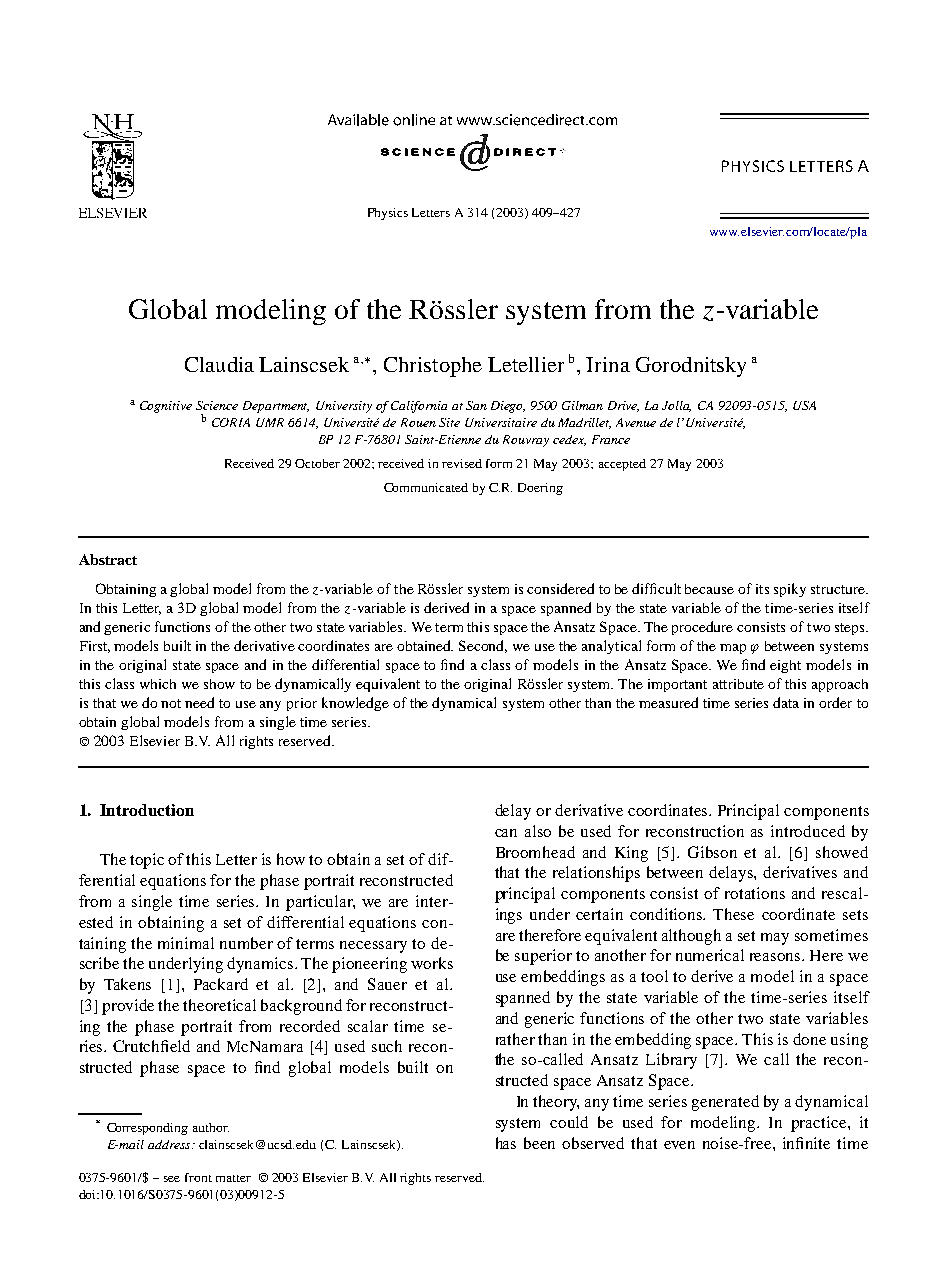 This image has width=949, height=1288. What do you see at coordinates (786, 702) in the image?
I see `data` at bounding box center [786, 702].
